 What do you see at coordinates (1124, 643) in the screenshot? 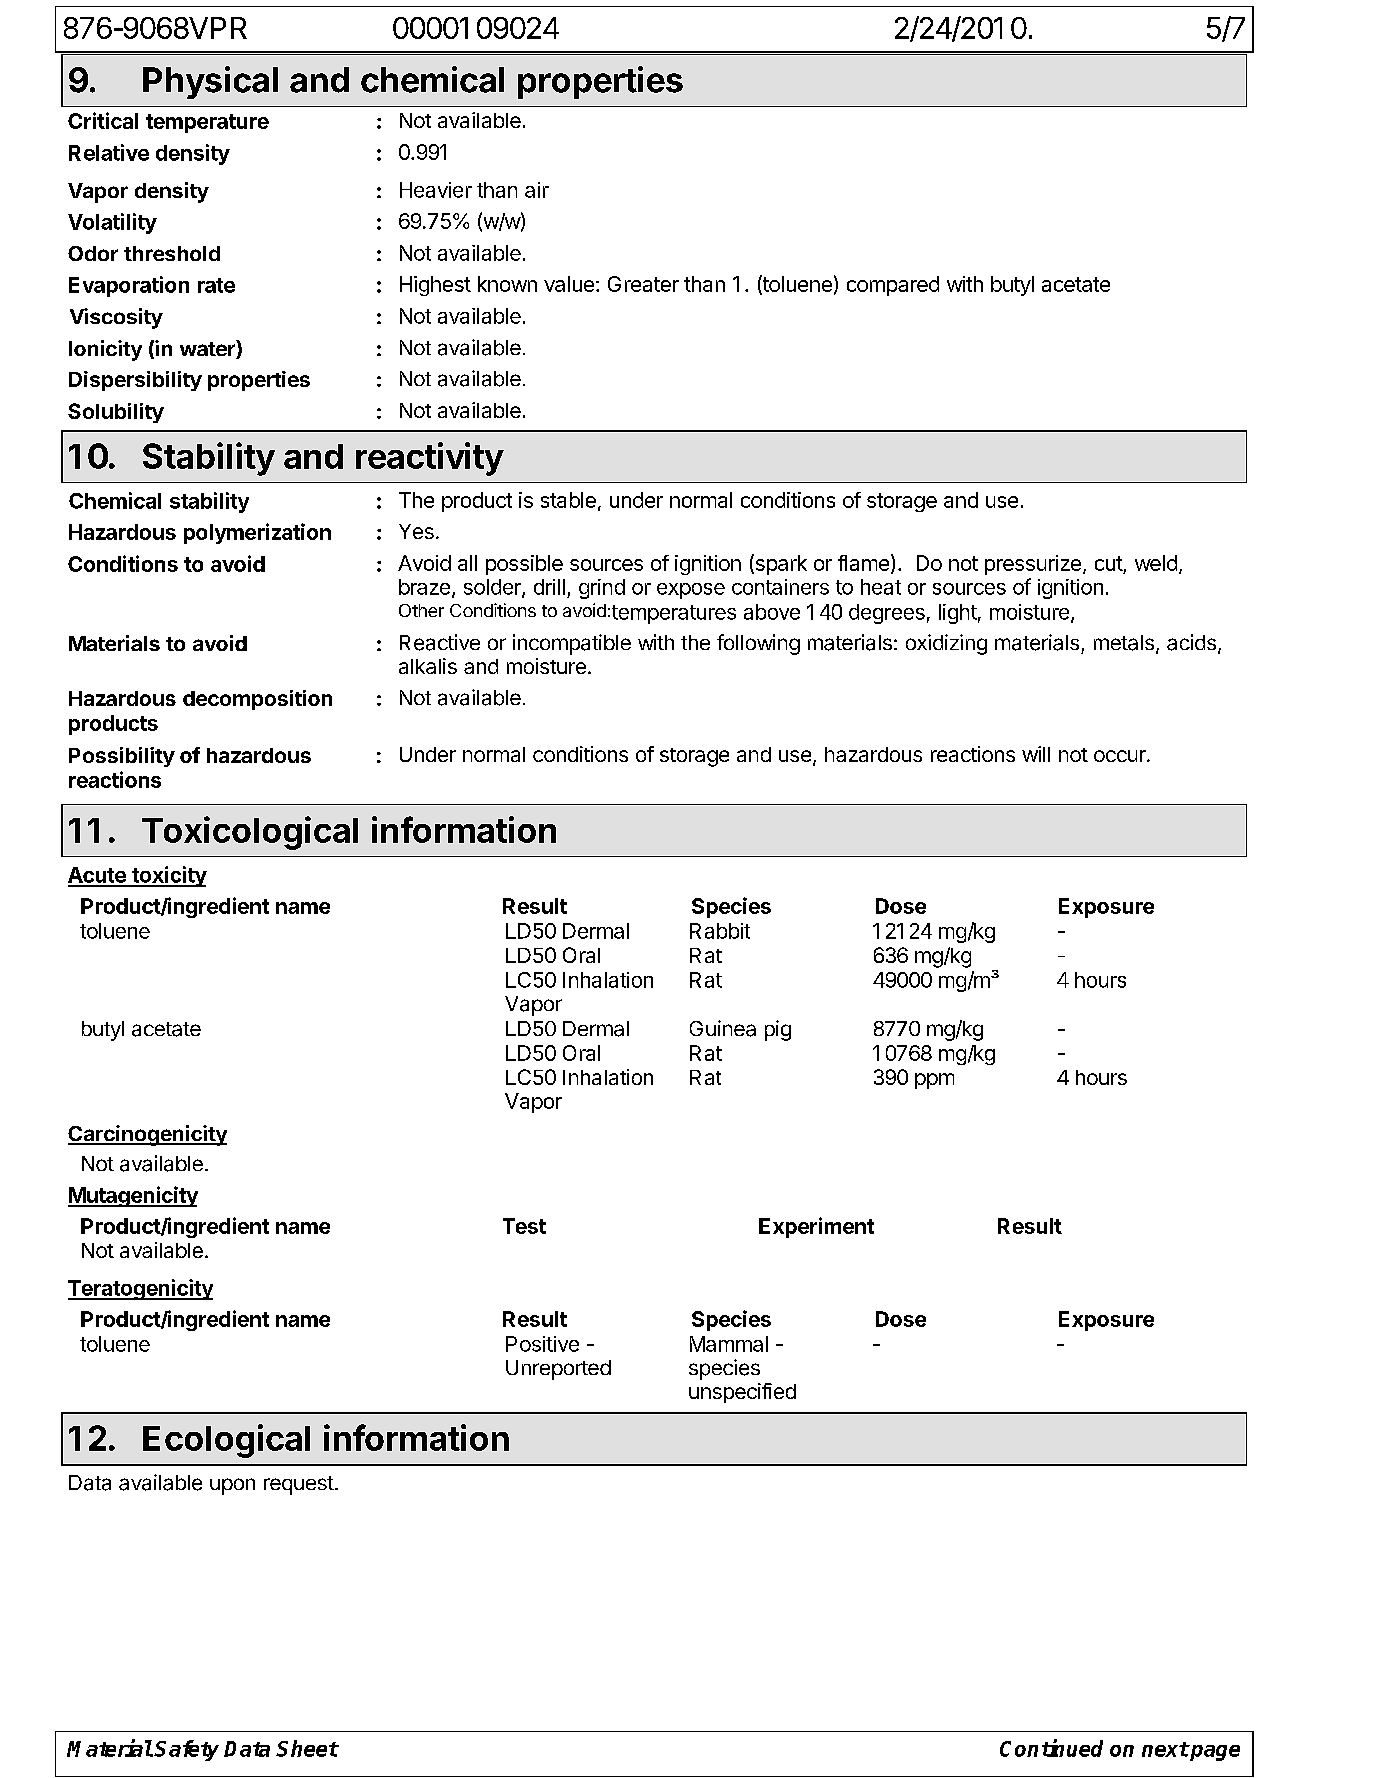
I see `metals` at bounding box center [1124, 643].
